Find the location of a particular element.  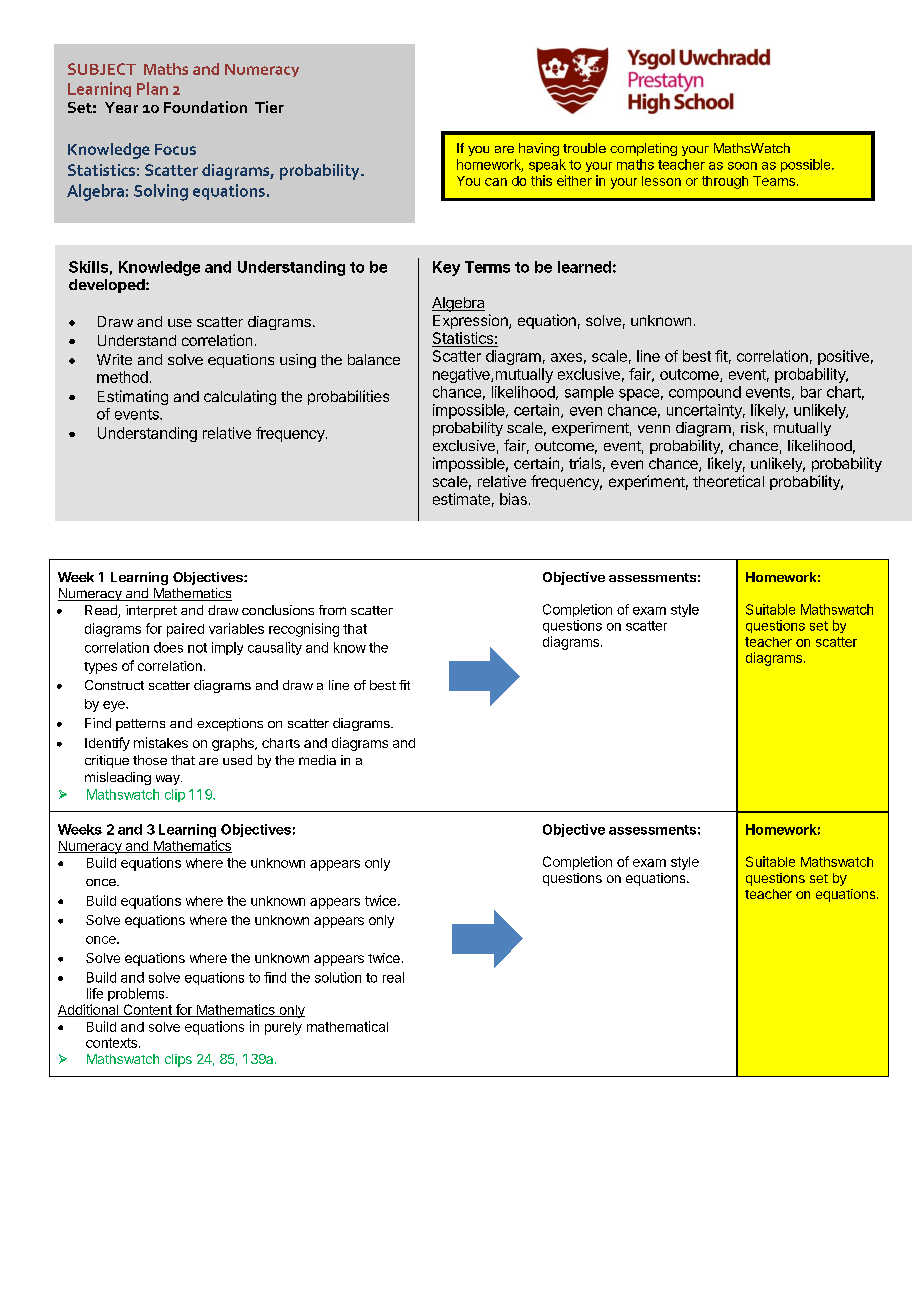

media is located at coordinates (317, 760).
